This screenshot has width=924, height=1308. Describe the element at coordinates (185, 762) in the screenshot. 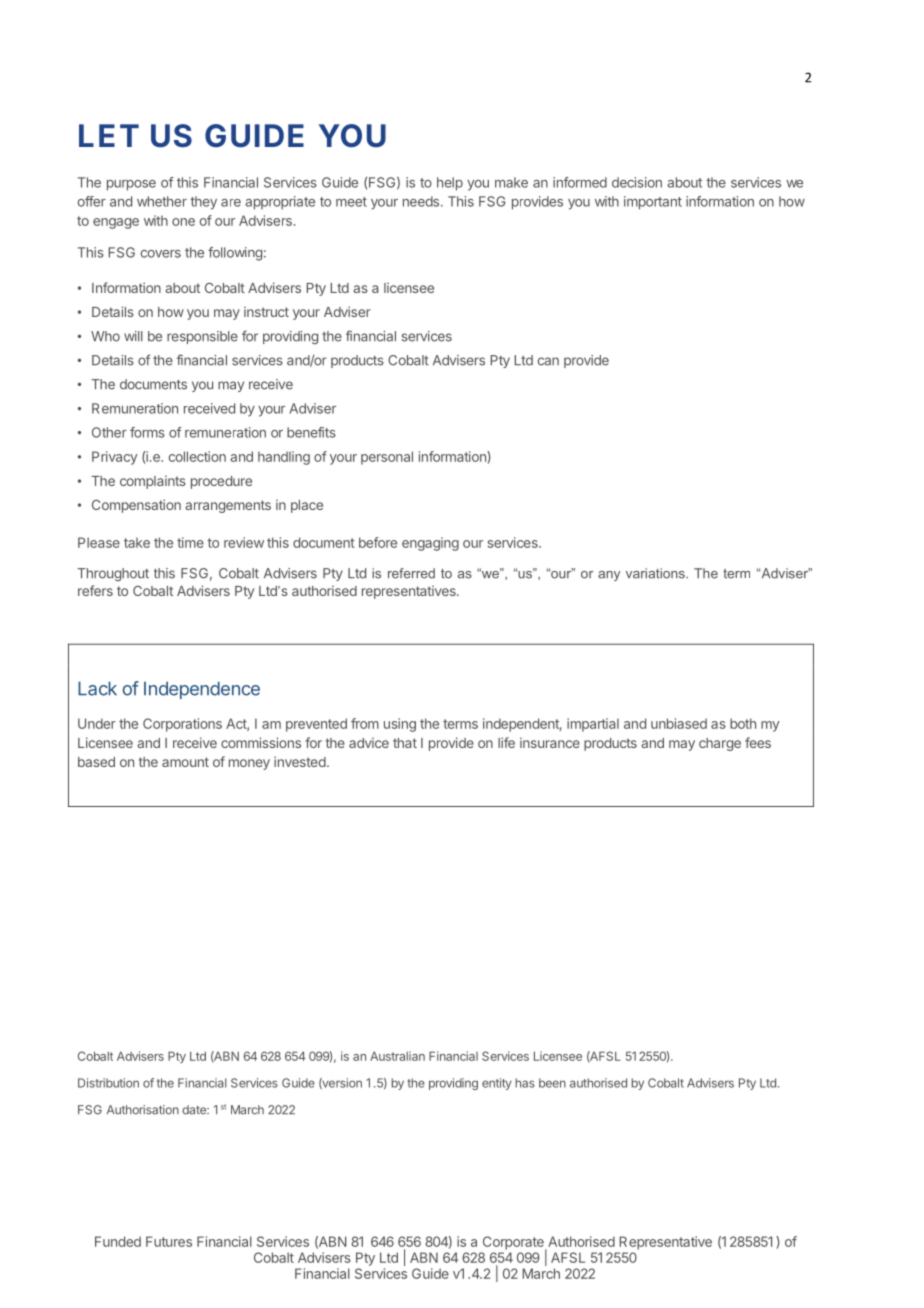

I see `amount` at that location.
